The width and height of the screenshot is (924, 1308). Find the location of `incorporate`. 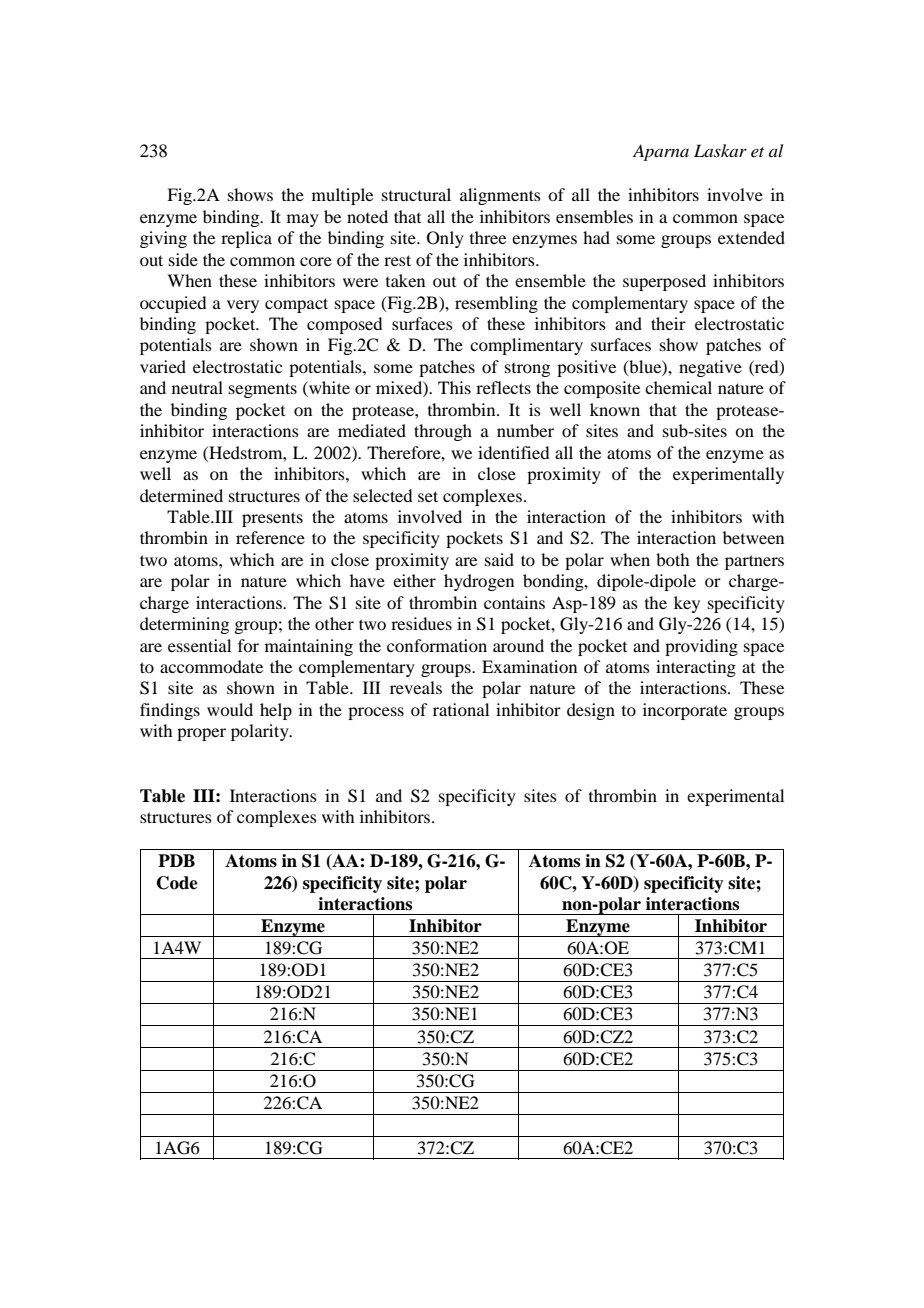

incorporate is located at coordinates (685, 711).
